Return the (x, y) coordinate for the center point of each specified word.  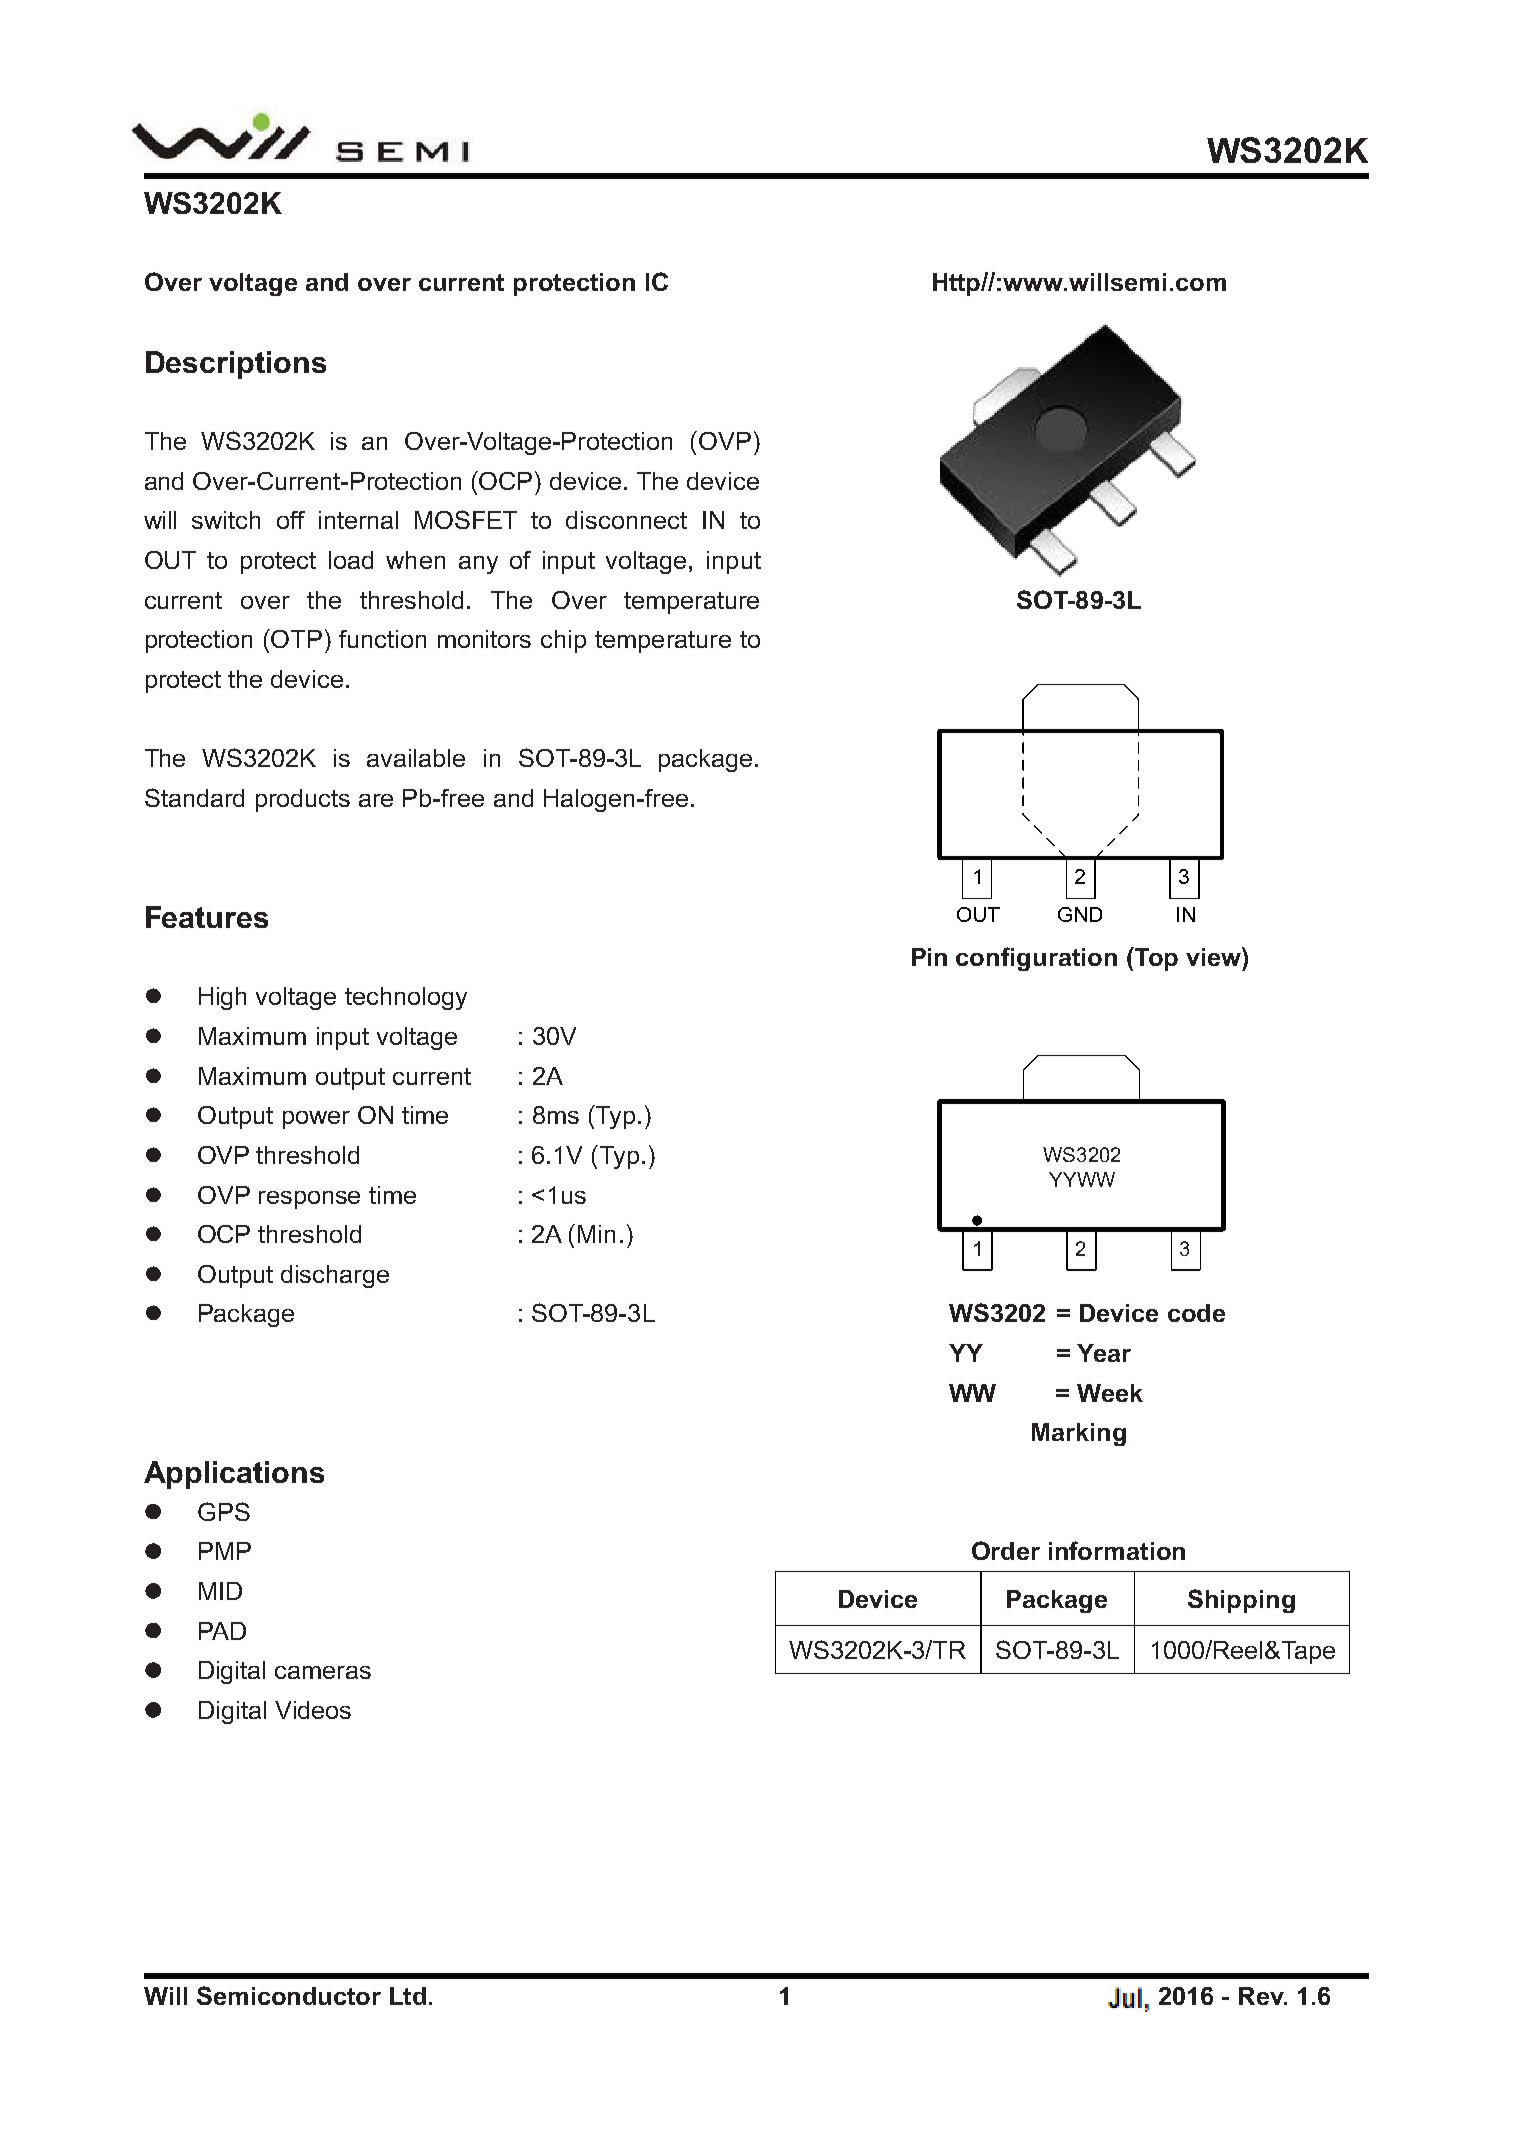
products (303, 800)
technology (406, 998)
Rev (1262, 1996)
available (416, 758)
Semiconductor (289, 1995)
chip (563, 641)
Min (596, 1234)
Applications (234, 1475)
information (1117, 1550)
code (1196, 1313)
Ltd (408, 1996)
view (1214, 956)
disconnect (626, 520)
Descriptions (236, 365)
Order (1006, 1550)
